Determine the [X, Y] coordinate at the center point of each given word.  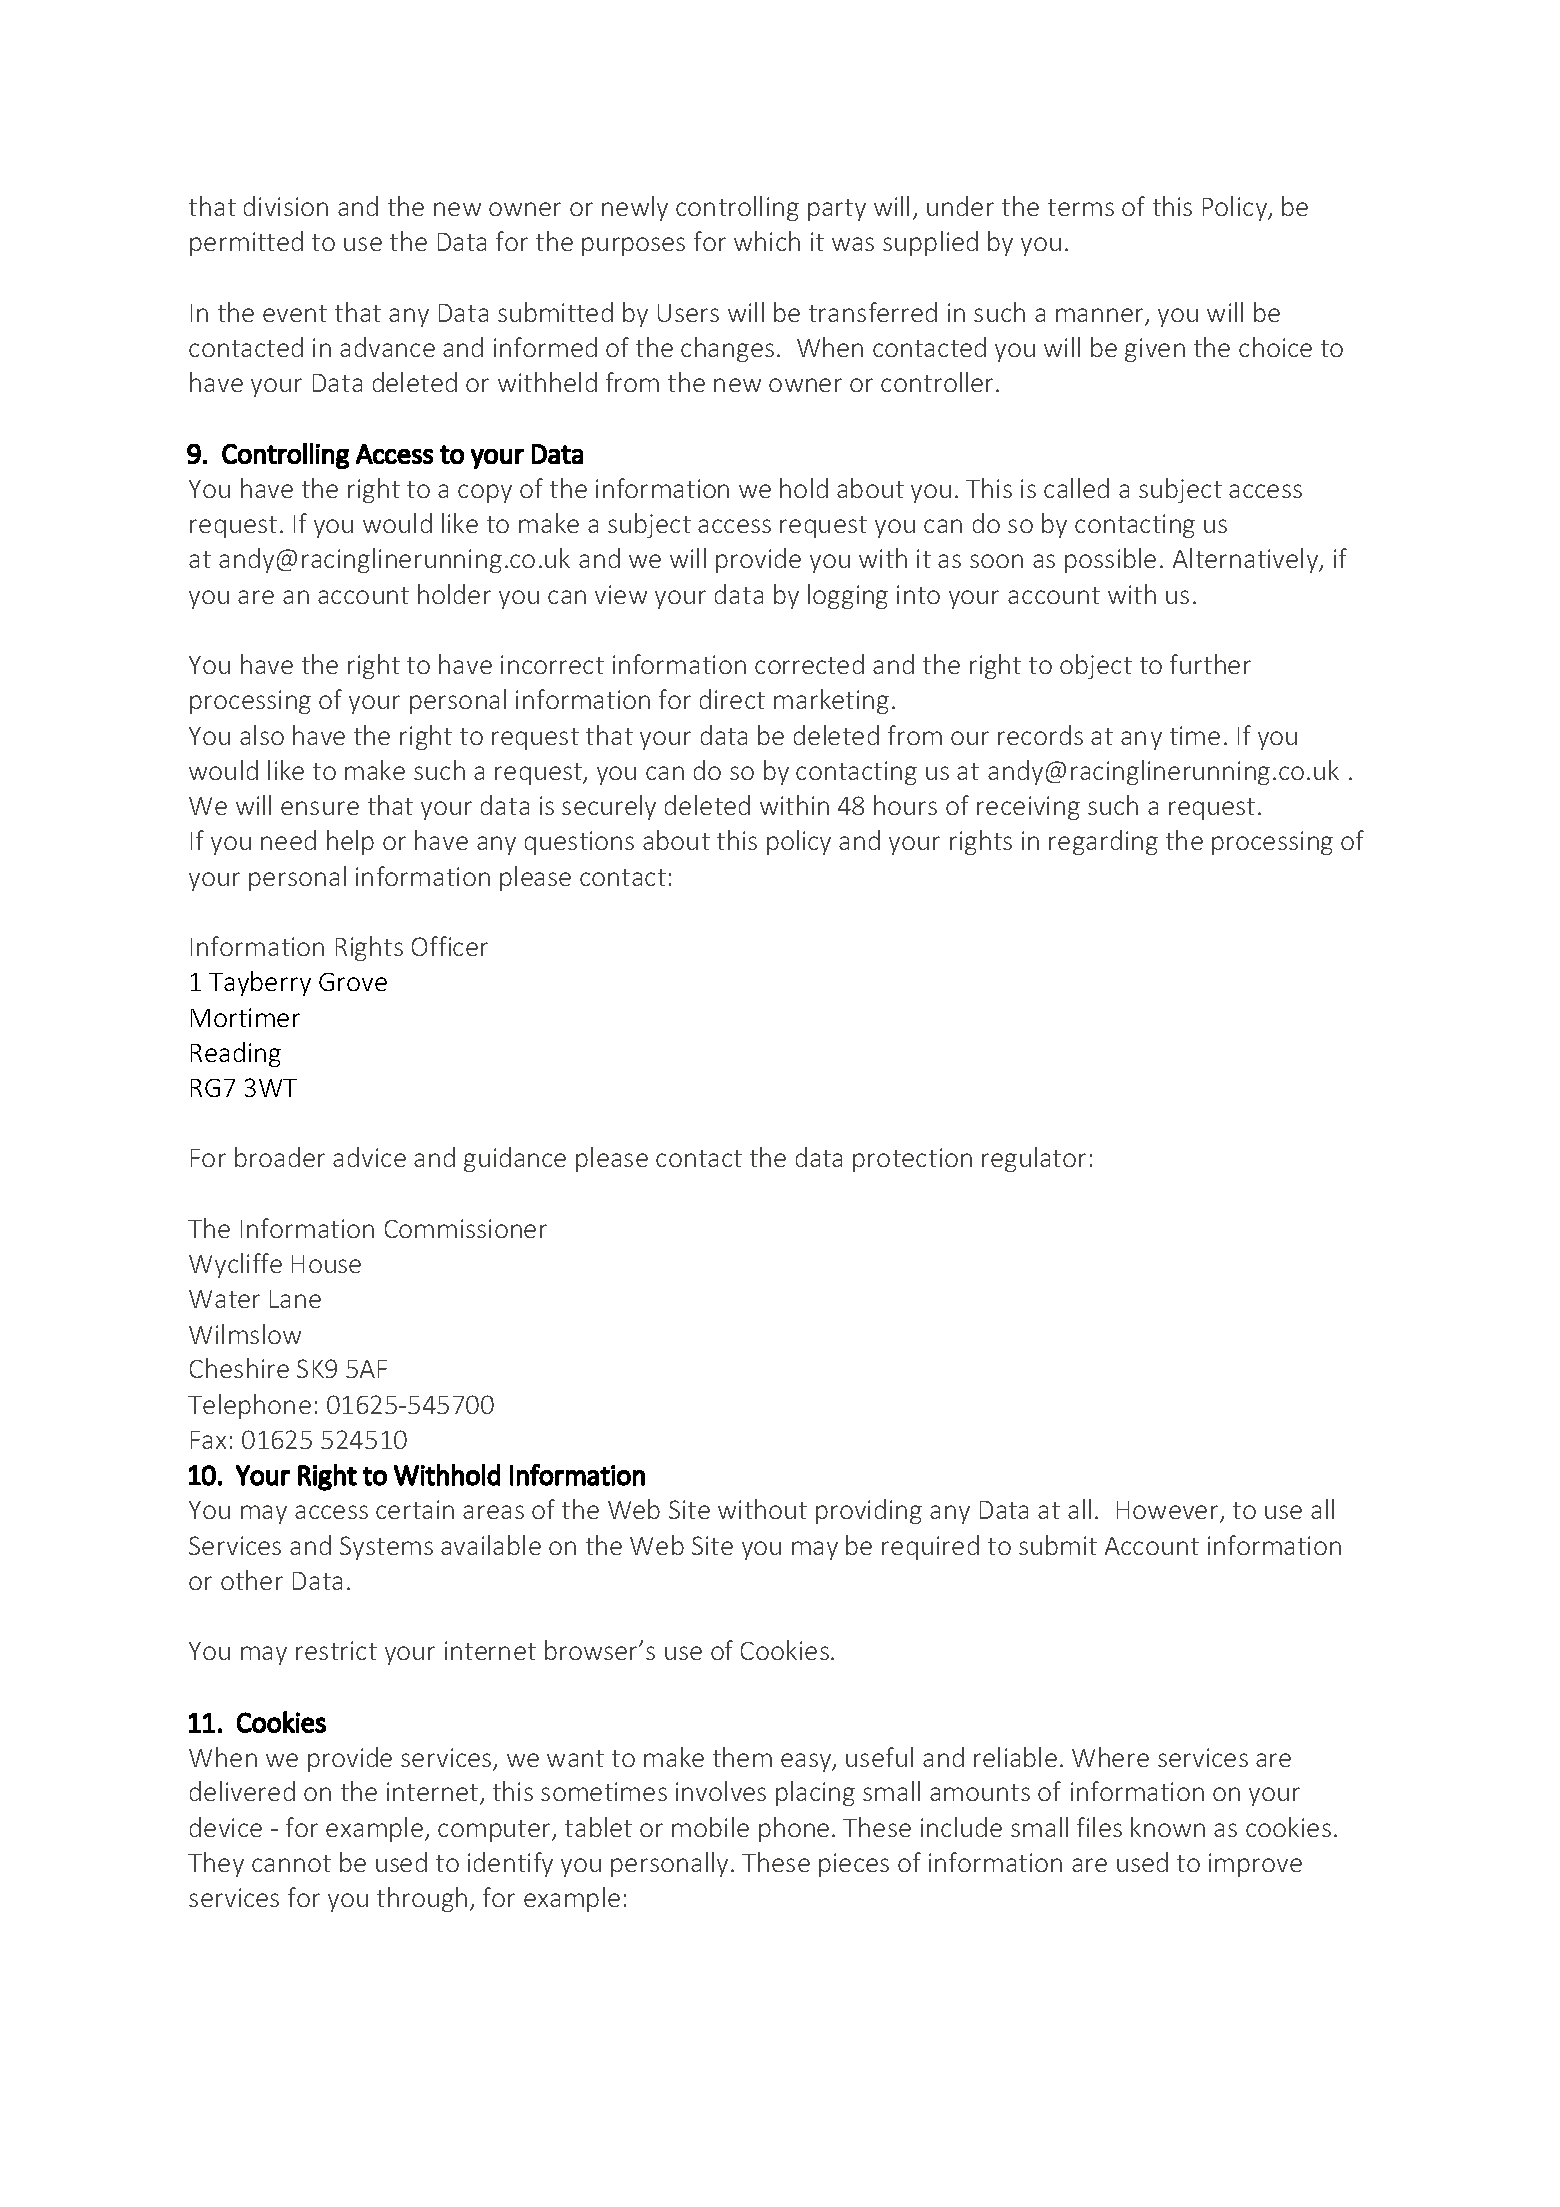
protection [912, 1160]
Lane [295, 1299]
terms [1081, 207]
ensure [320, 808]
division [286, 206]
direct [732, 699]
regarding [1103, 842]
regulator [1034, 1159]
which [767, 241]
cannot [291, 1863]
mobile [710, 1827]
